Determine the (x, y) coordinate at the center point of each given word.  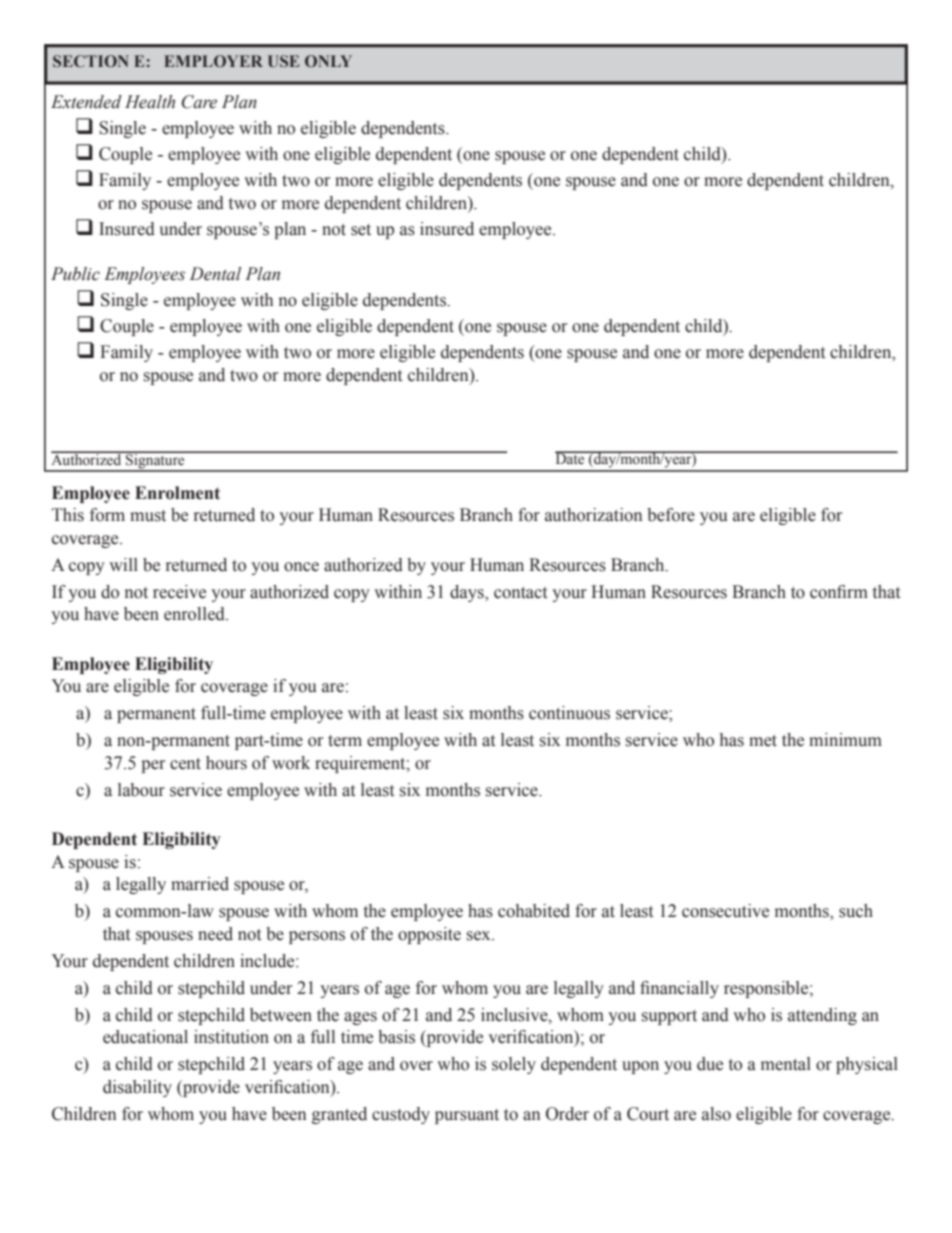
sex (480, 936)
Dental (215, 274)
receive (179, 592)
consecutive (725, 911)
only (328, 61)
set (361, 230)
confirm (839, 592)
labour (141, 790)
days (468, 593)
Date (571, 458)
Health (150, 102)
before (671, 515)
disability (137, 1088)
